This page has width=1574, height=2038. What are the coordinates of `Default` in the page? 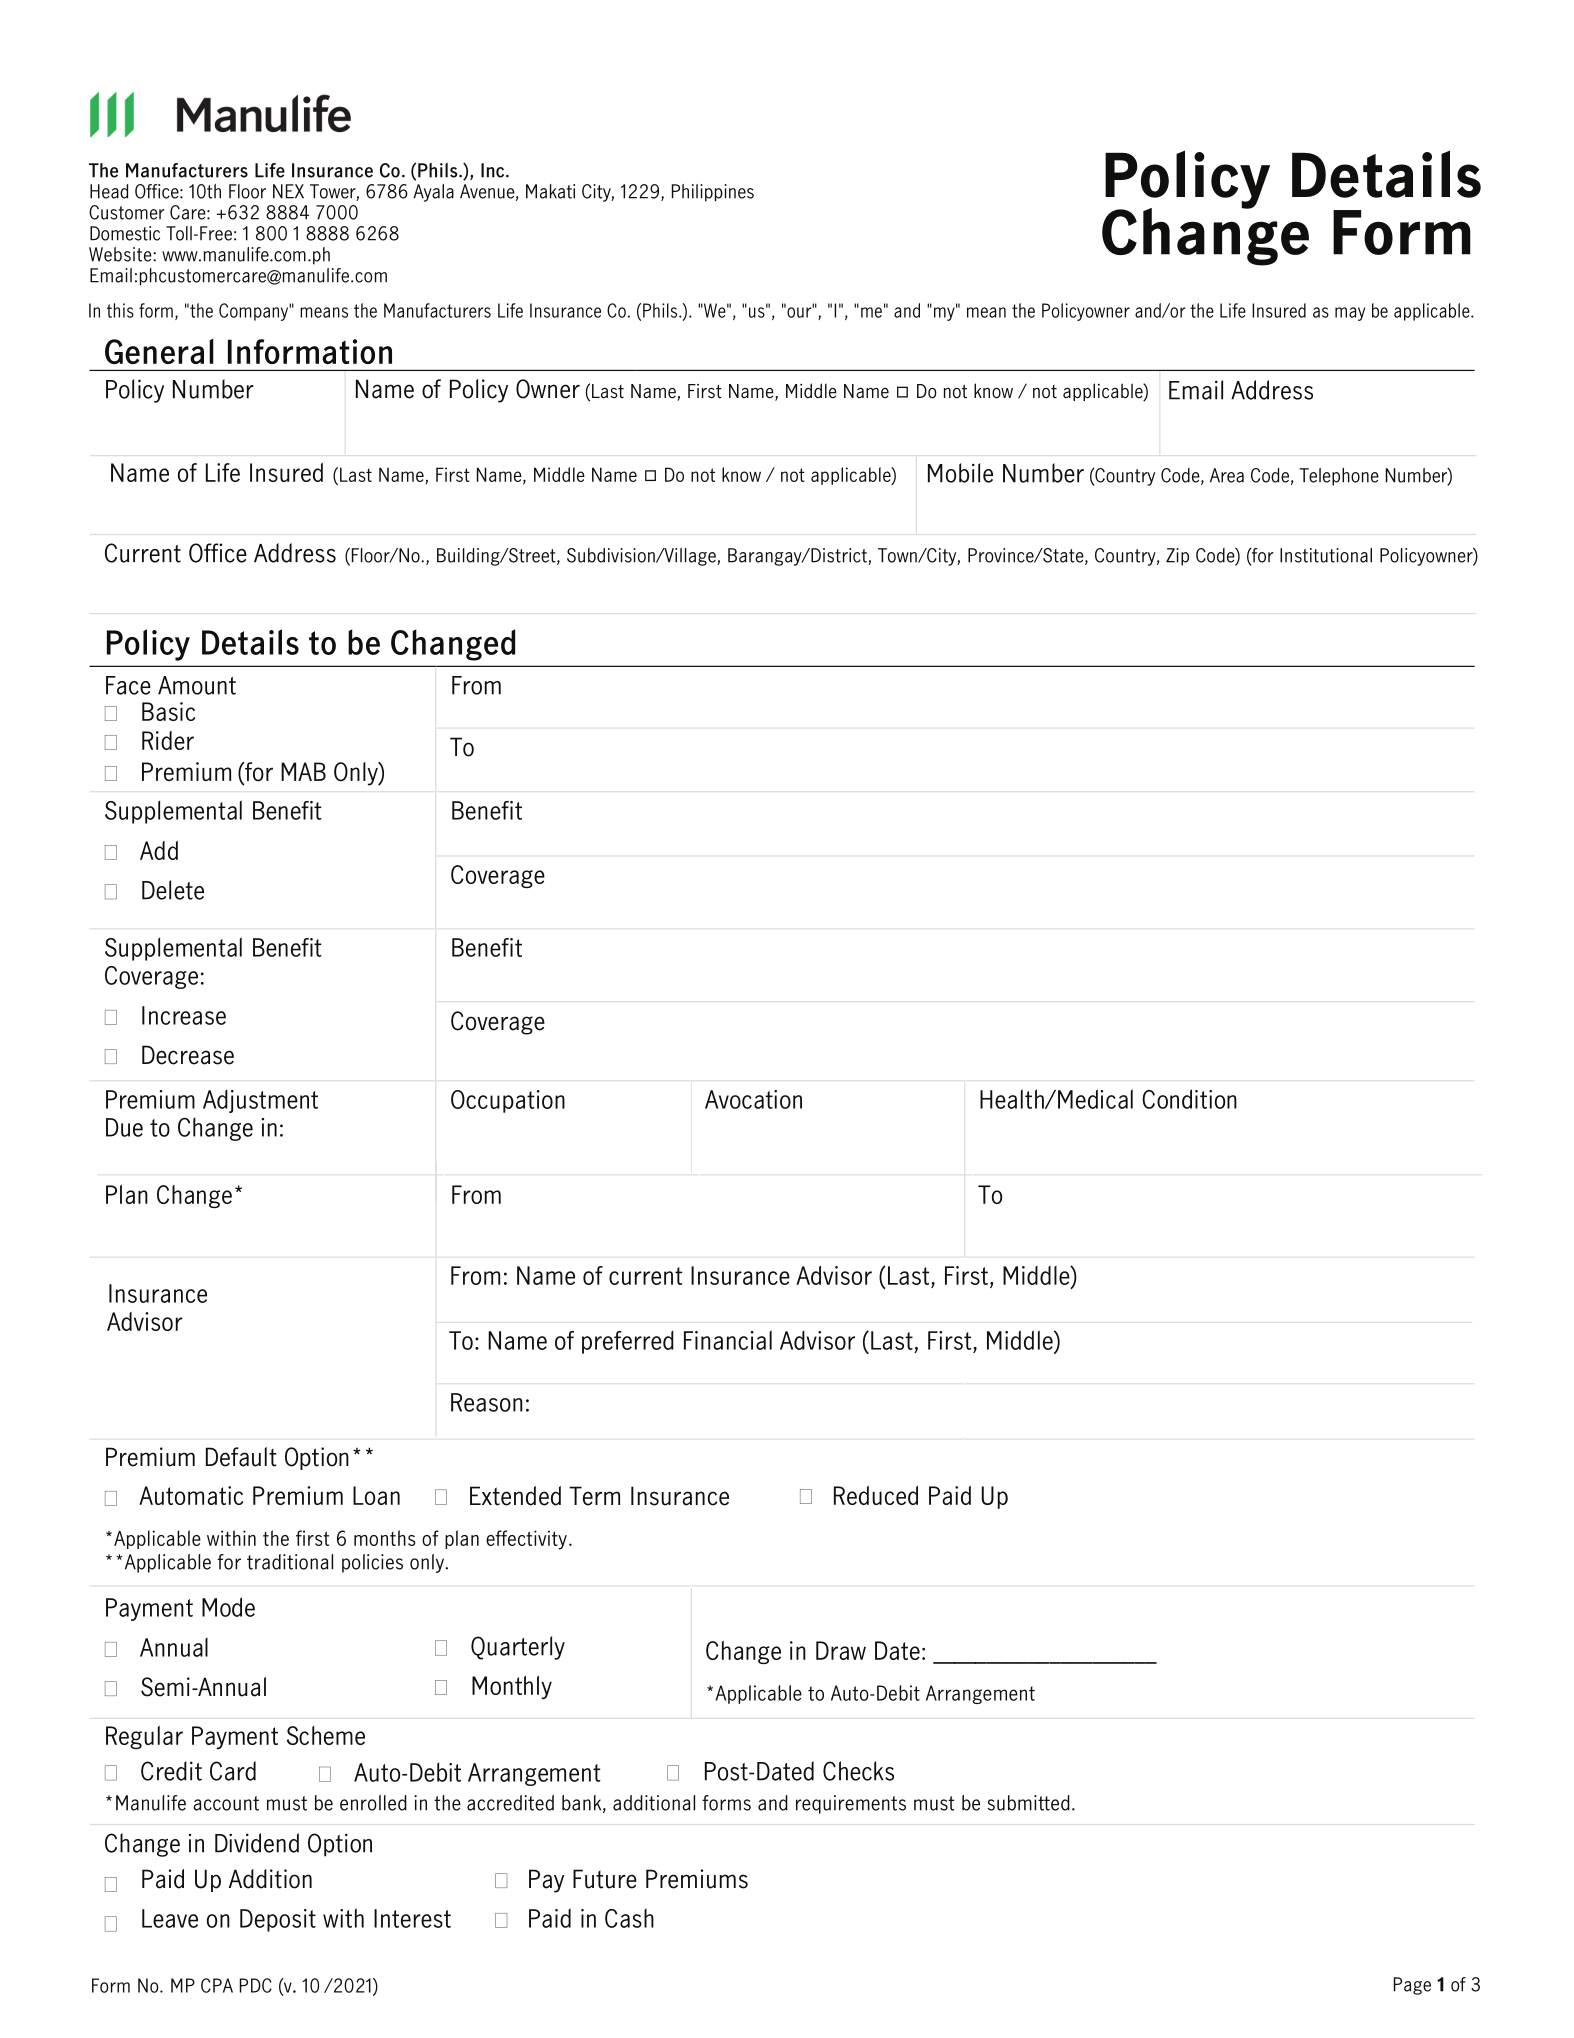 It's located at (241, 1457).
